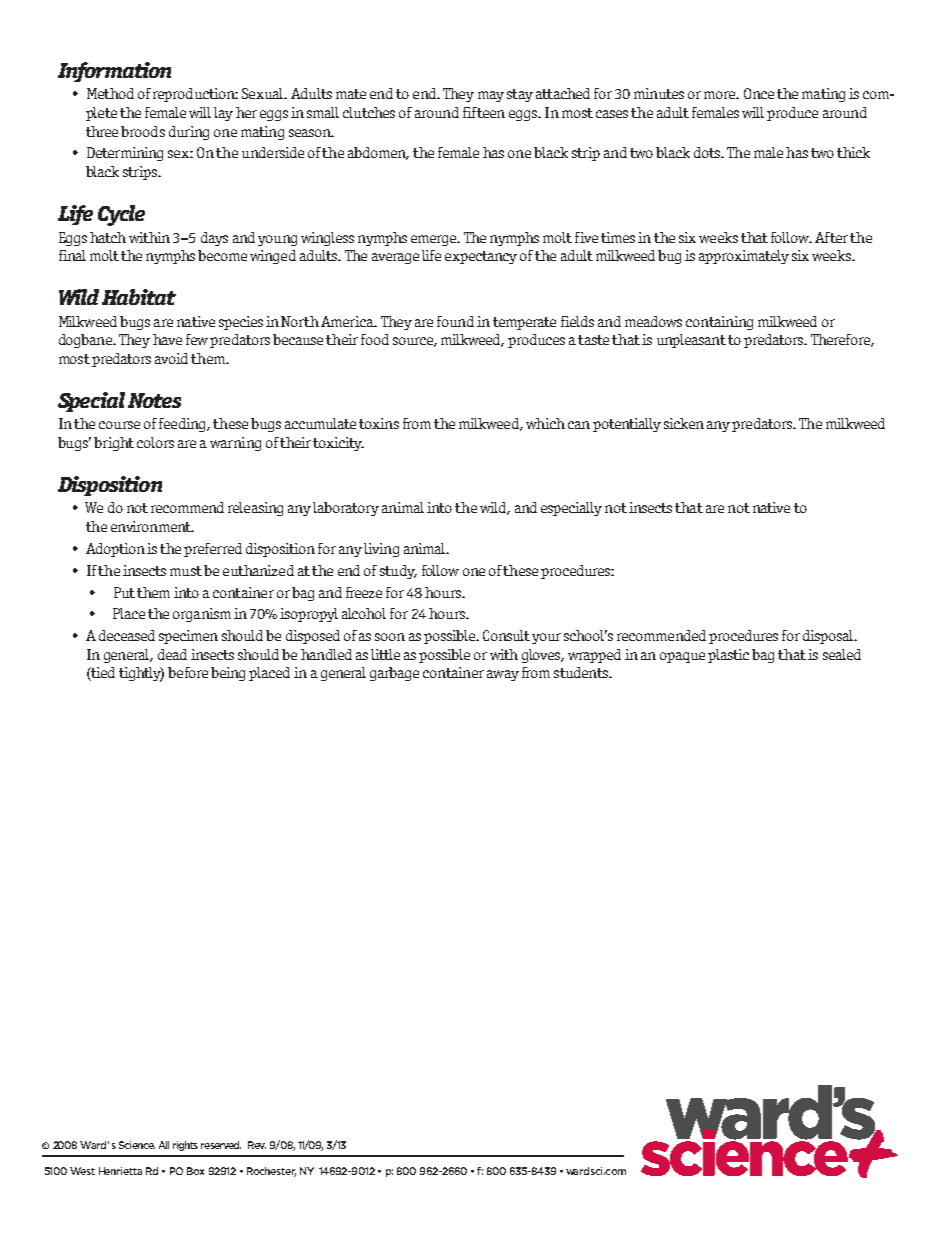 The height and width of the document is (1233, 952). I want to click on Consult, so click(506, 635).
